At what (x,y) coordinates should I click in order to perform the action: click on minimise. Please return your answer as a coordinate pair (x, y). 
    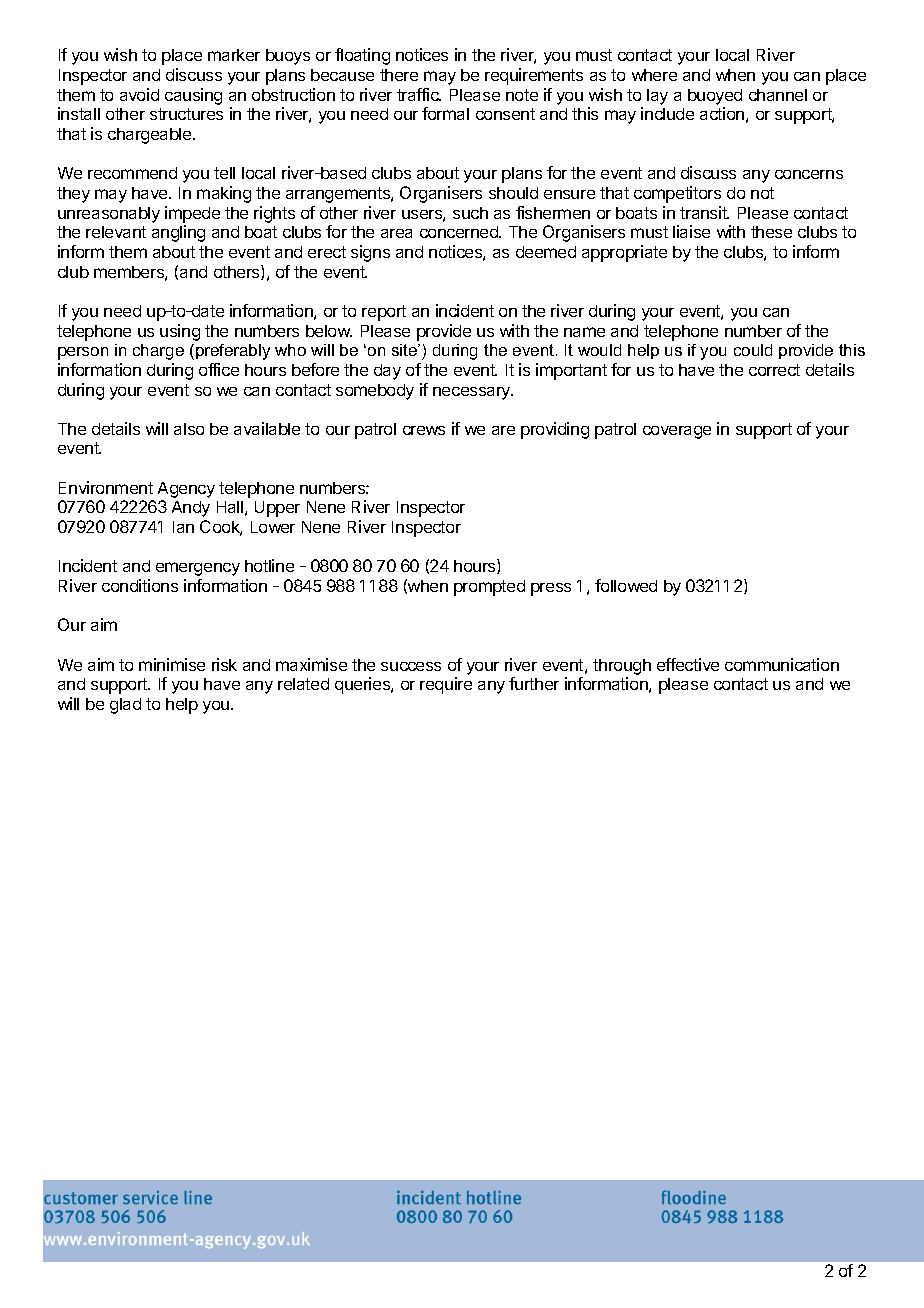
    Looking at the image, I should click on (172, 664).
